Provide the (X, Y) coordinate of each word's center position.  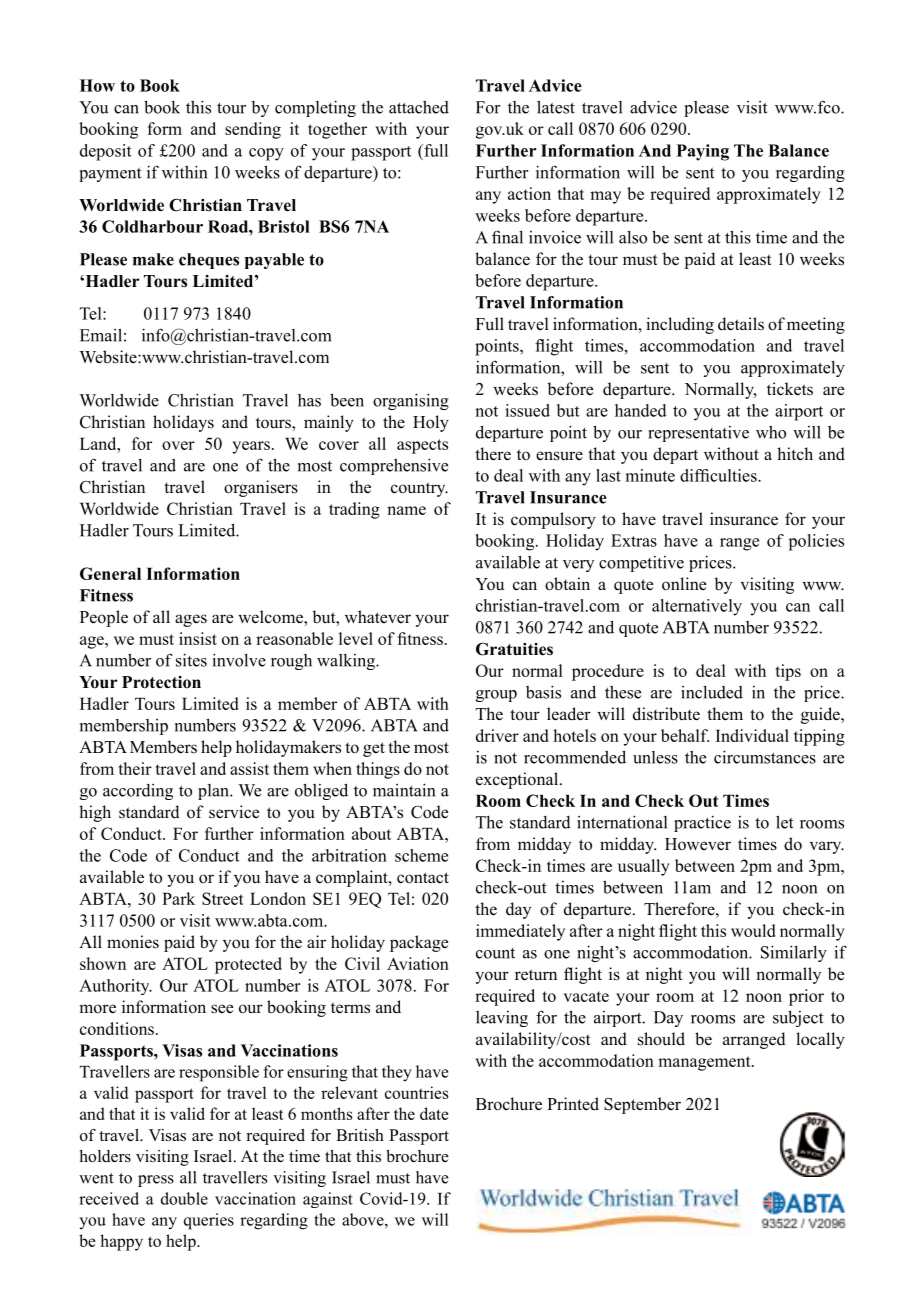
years (251, 447)
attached (419, 107)
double (184, 1198)
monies (133, 942)
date (434, 1113)
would (753, 930)
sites (191, 660)
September (642, 1105)
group (496, 696)
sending (253, 130)
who (771, 432)
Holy (431, 423)
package (419, 943)
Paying (703, 152)
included (712, 692)
